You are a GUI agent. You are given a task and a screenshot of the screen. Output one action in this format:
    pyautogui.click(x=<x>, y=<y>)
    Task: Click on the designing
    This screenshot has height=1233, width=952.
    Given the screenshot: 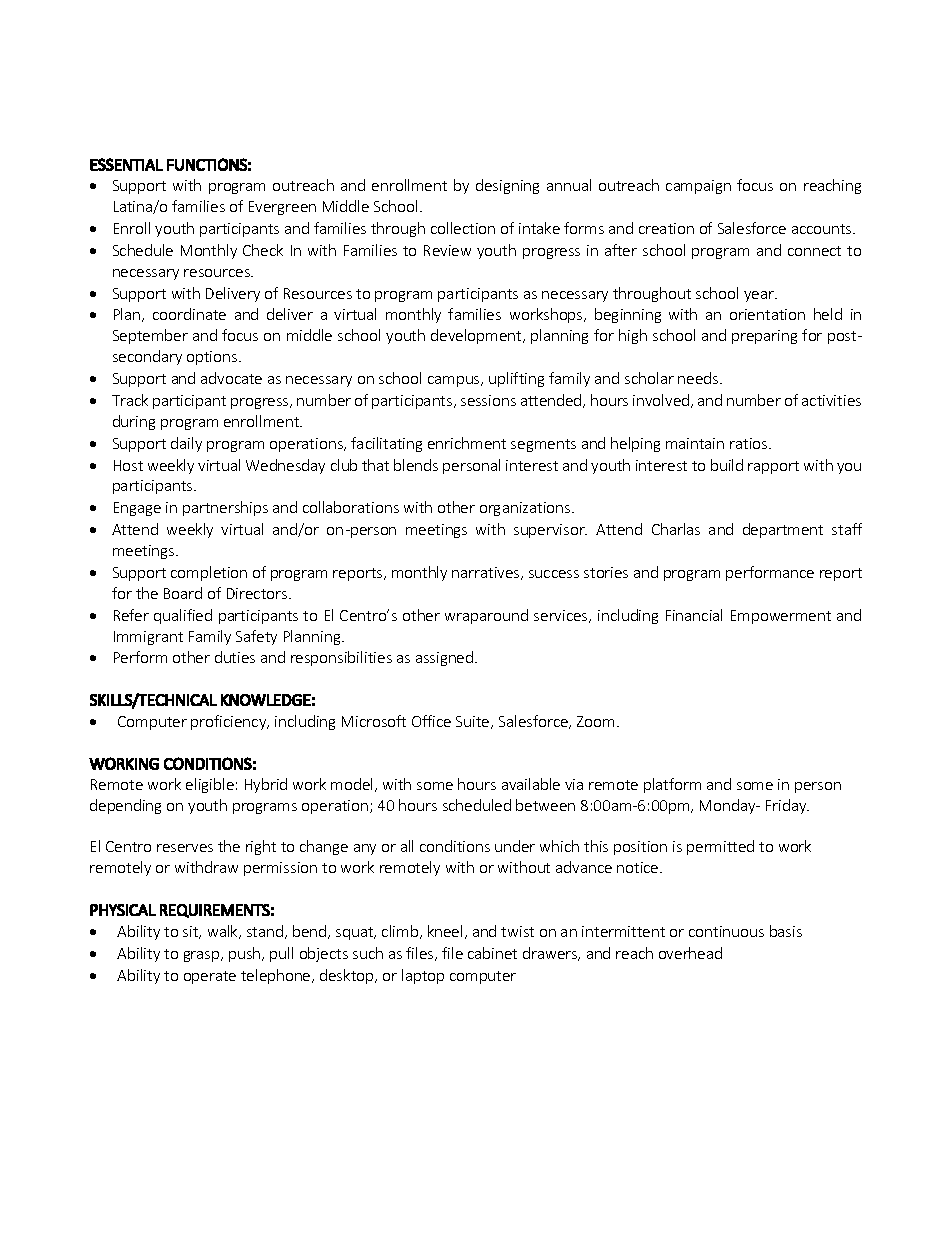 What is the action you would take?
    pyautogui.click(x=507, y=186)
